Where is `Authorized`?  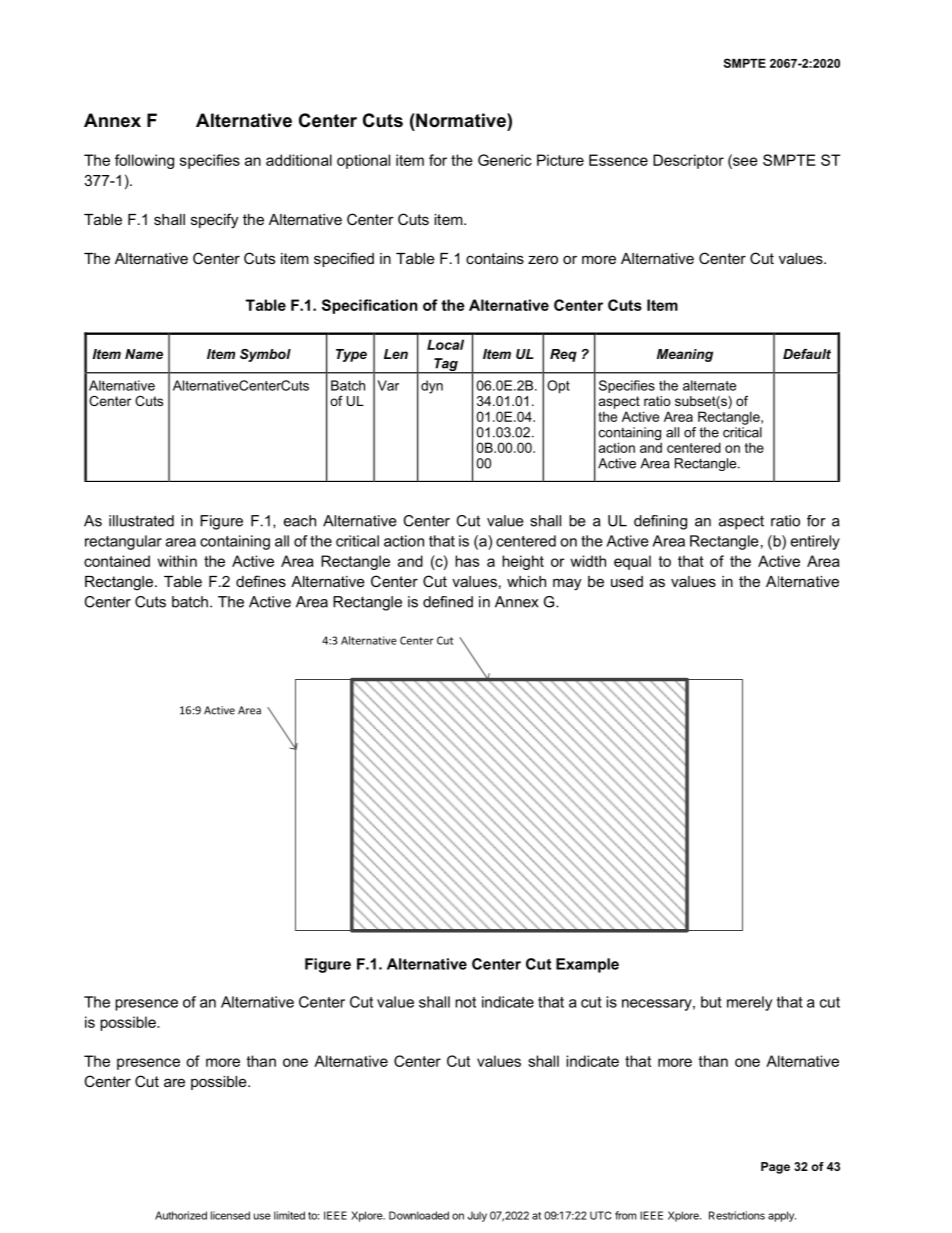
Authorized is located at coordinates (181, 1215).
